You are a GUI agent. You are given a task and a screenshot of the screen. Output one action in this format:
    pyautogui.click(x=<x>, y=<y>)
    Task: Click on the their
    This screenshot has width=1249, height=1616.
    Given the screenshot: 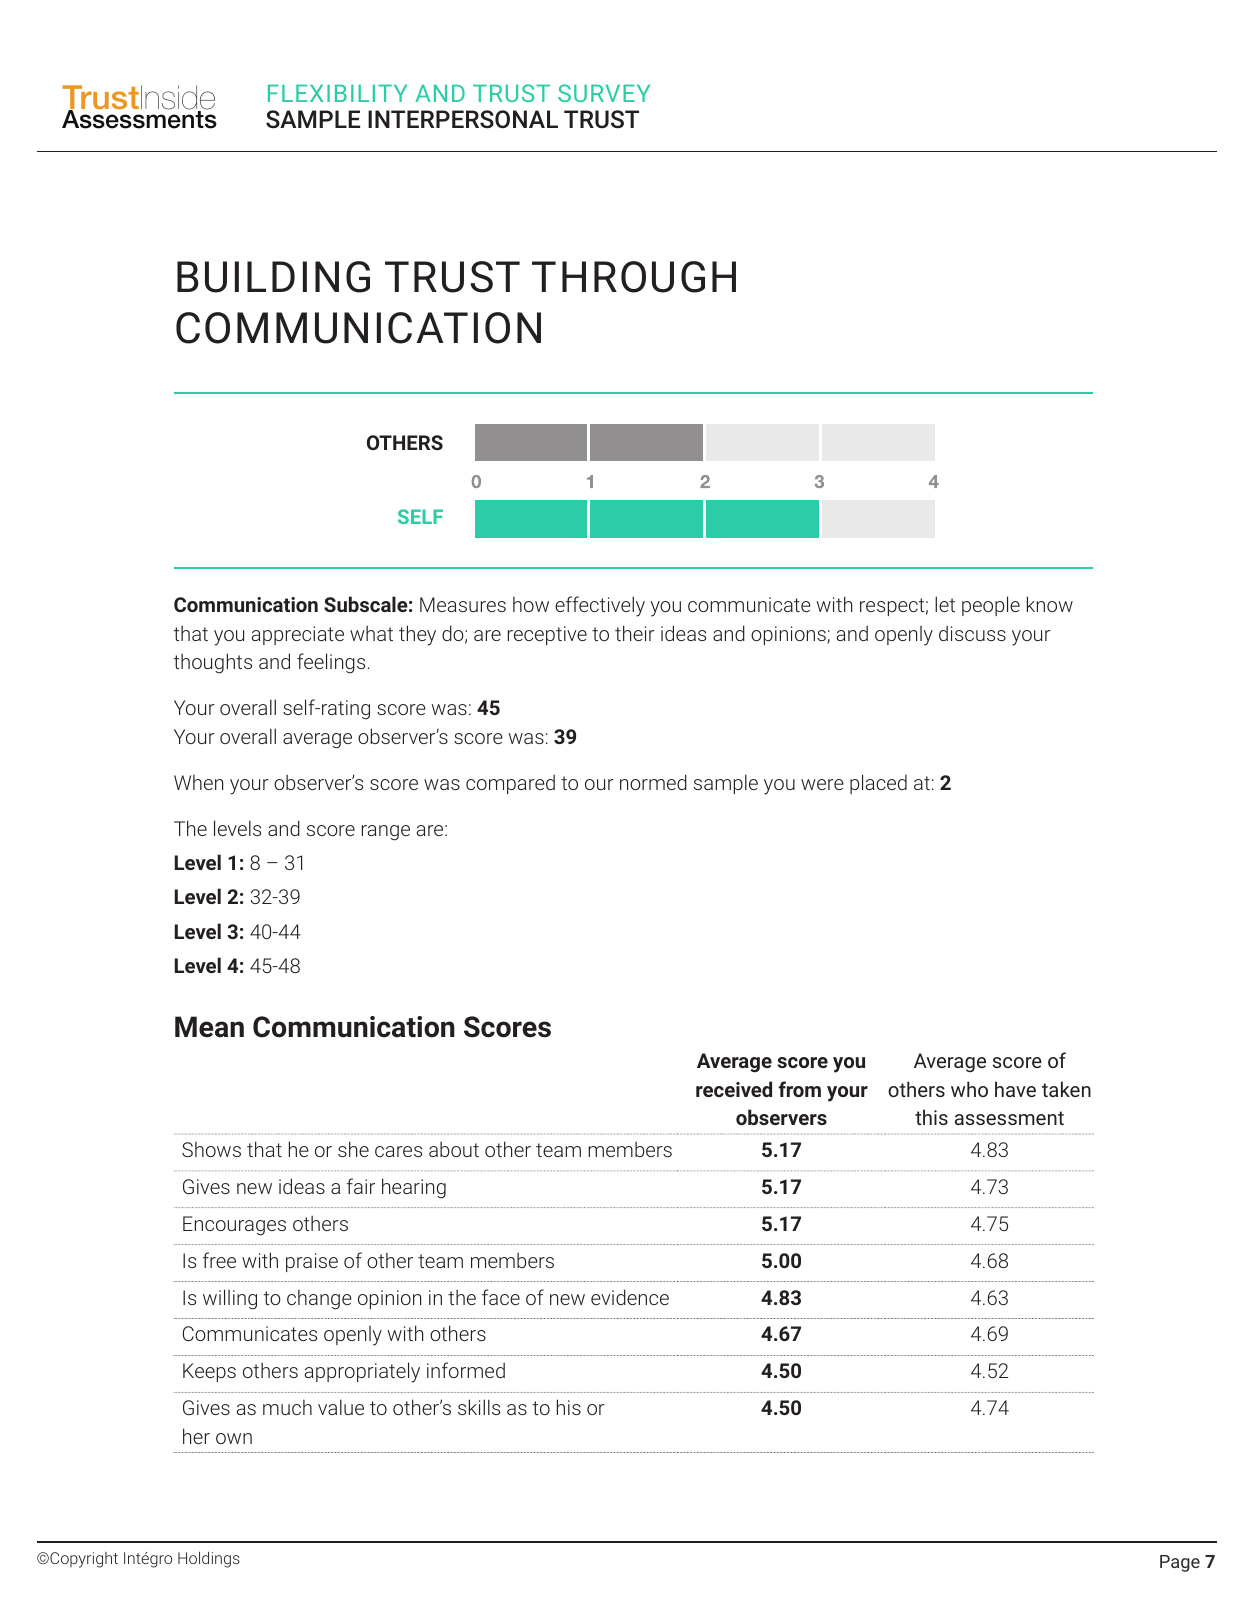 What is the action you would take?
    pyautogui.click(x=635, y=633)
